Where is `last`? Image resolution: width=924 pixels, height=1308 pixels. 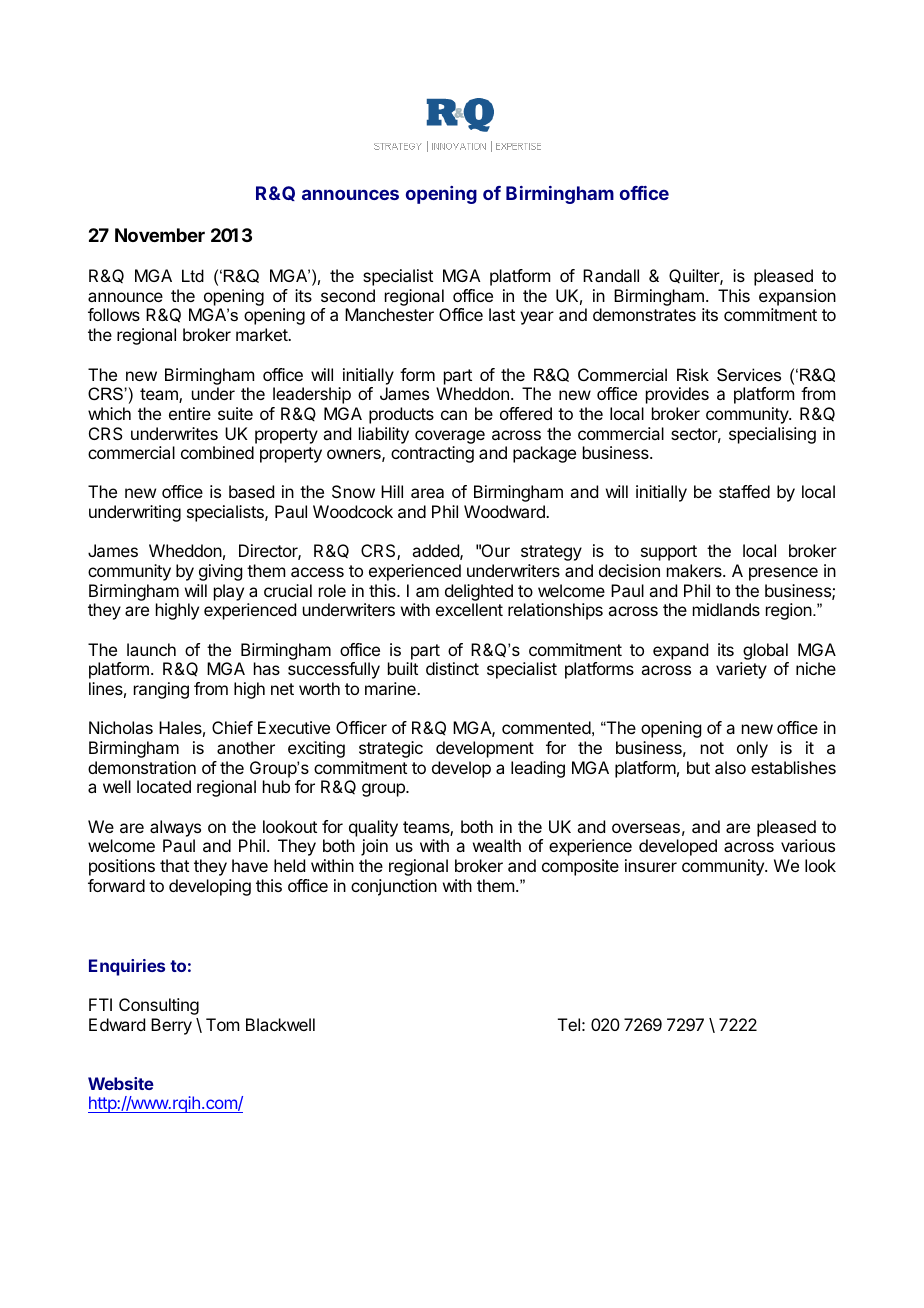
last is located at coordinates (502, 314).
